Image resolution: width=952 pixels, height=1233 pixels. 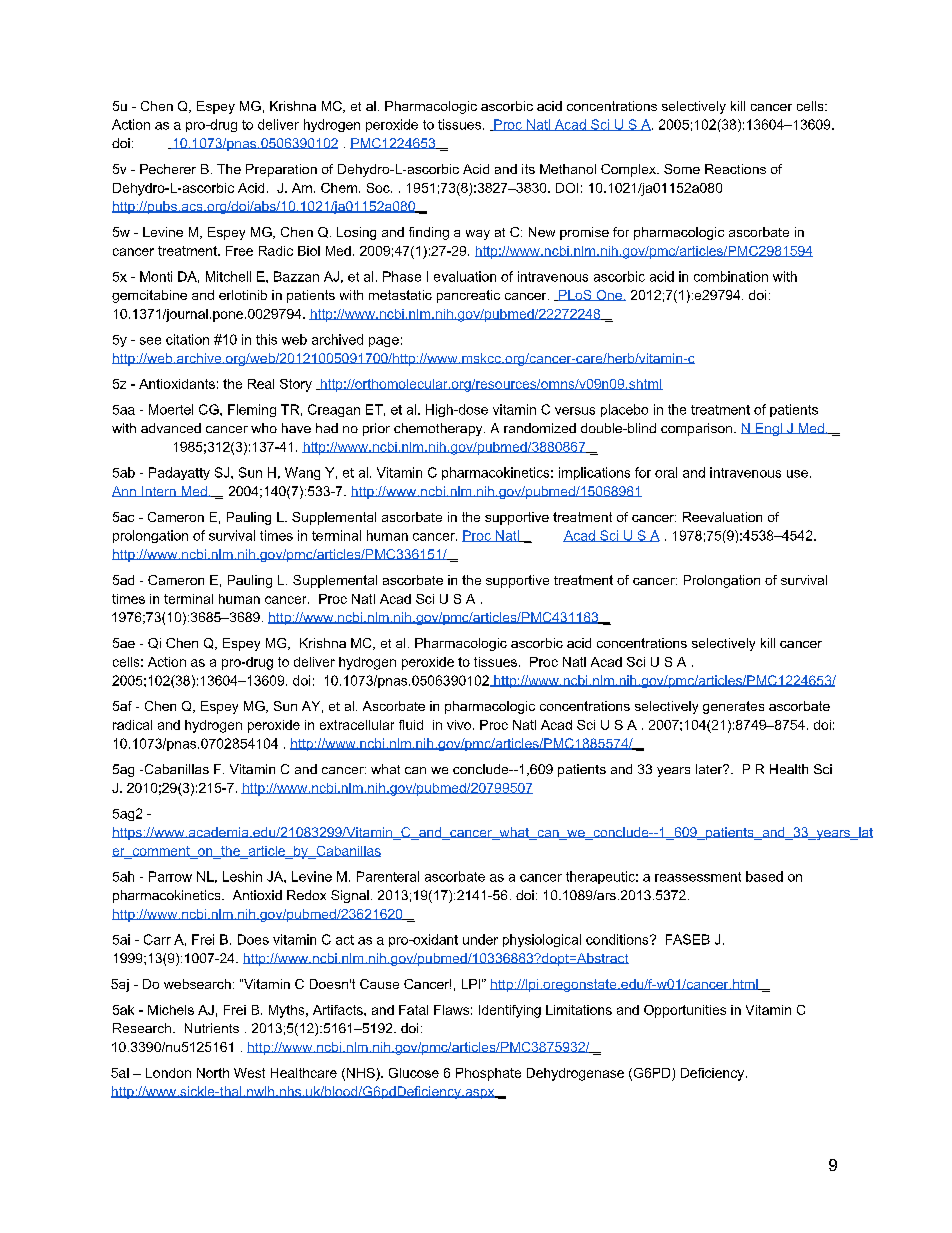 I want to click on Free, so click(x=239, y=251).
